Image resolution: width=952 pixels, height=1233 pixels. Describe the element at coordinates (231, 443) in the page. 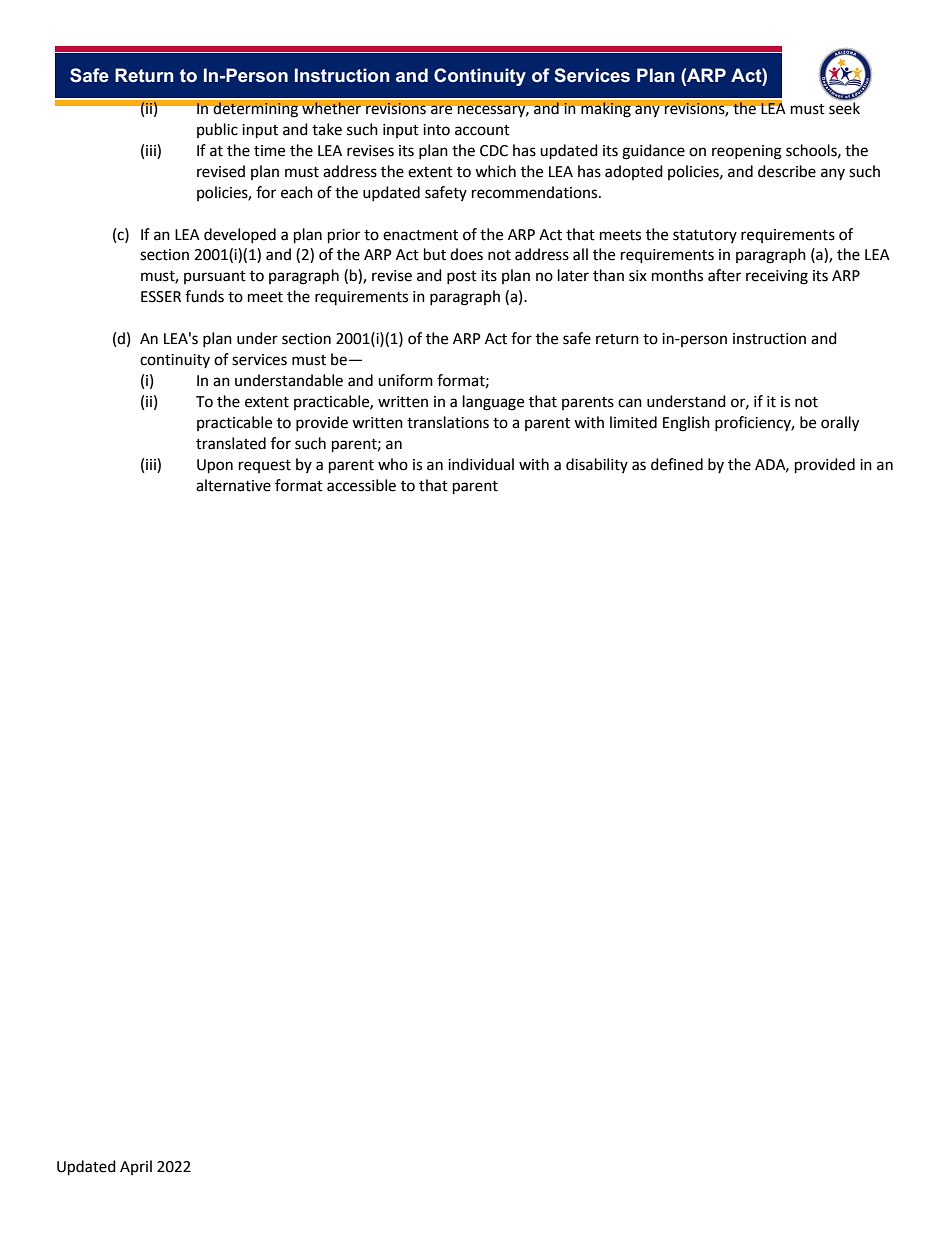

I see `translated` at that location.
